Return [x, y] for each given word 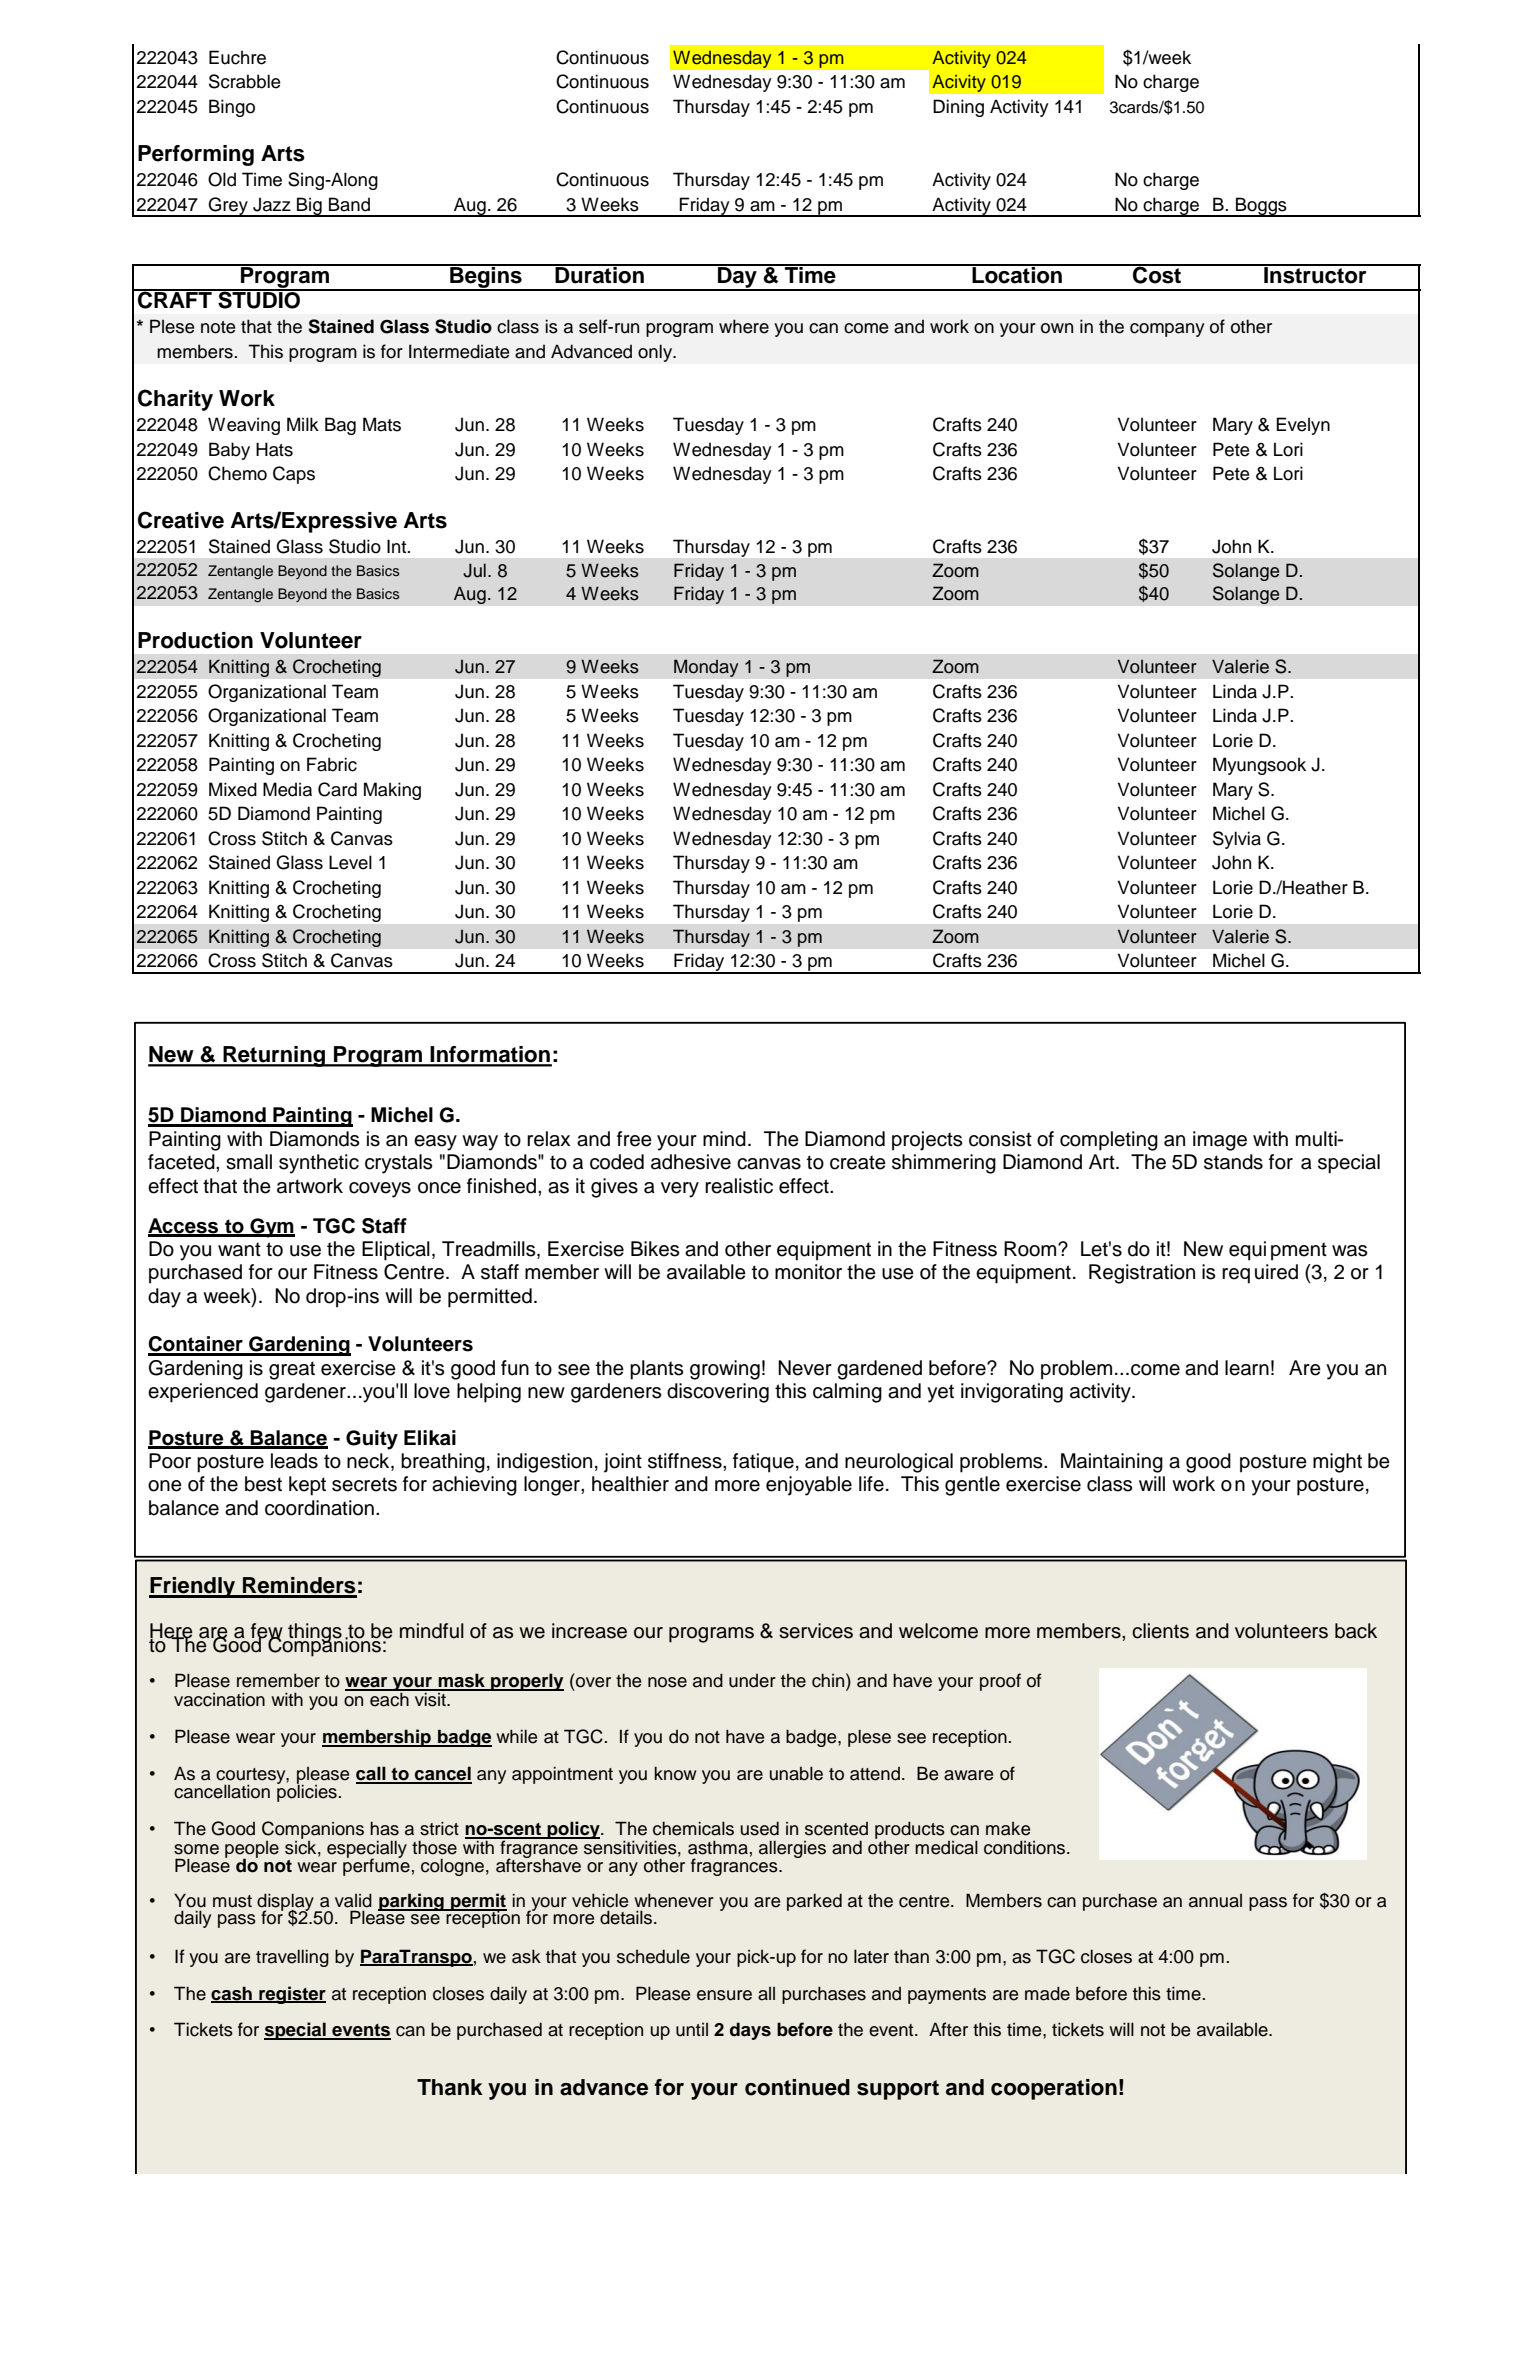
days [750, 2031]
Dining [958, 108]
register [291, 1995]
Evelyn [1303, 426]
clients [1160, 1631]
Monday [706, 668]
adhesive [691, 1162]
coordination [319, 1508]
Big [309, 207]
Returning [274, 1056]
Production [195, 640]
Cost [1157, 274]
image [1220, 1141]
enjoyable [809, 1486]
